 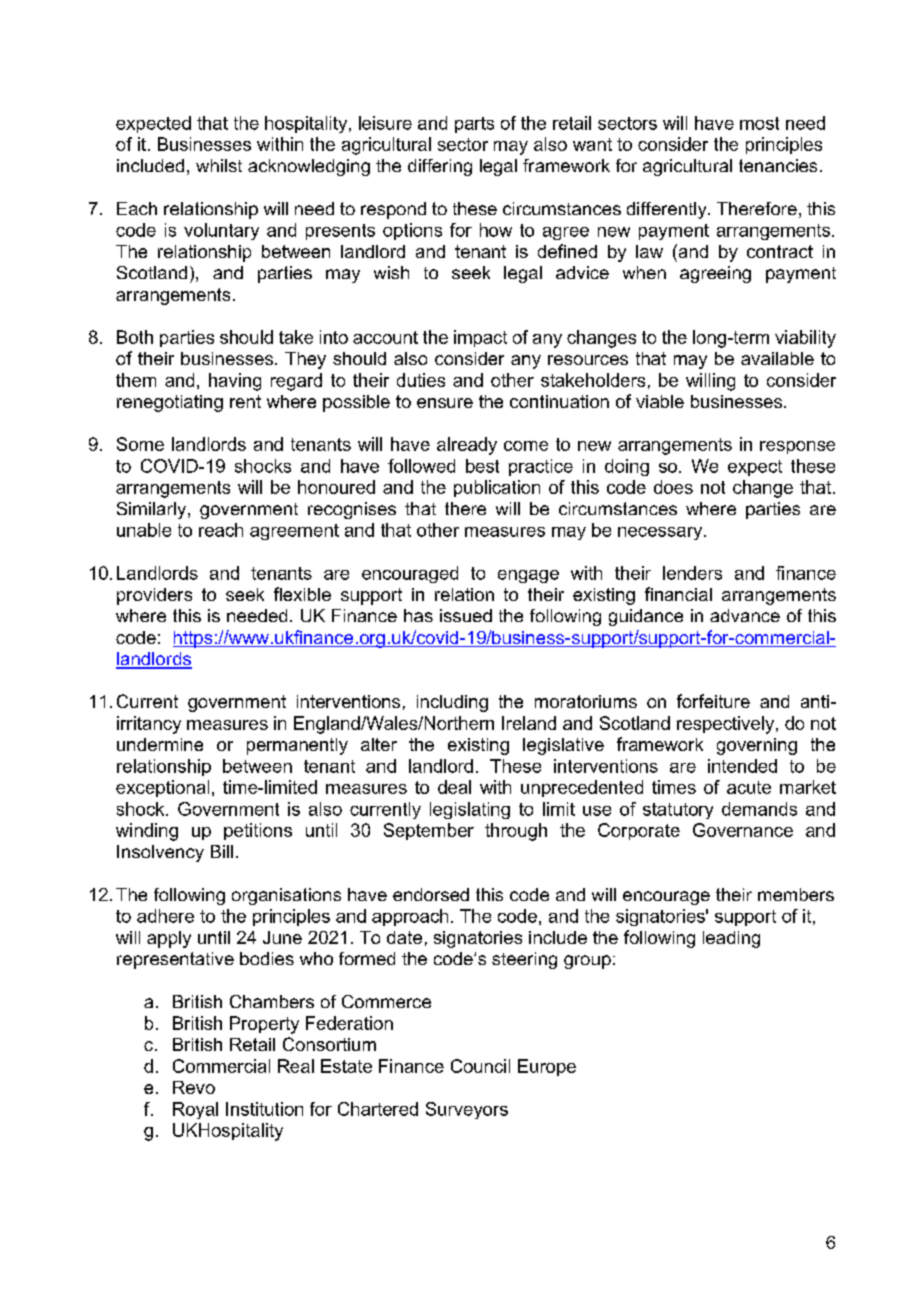 What do you see at coordinates (743, 830) in the screenshot?
I see `Governance` at bounding box center [743, 830].
